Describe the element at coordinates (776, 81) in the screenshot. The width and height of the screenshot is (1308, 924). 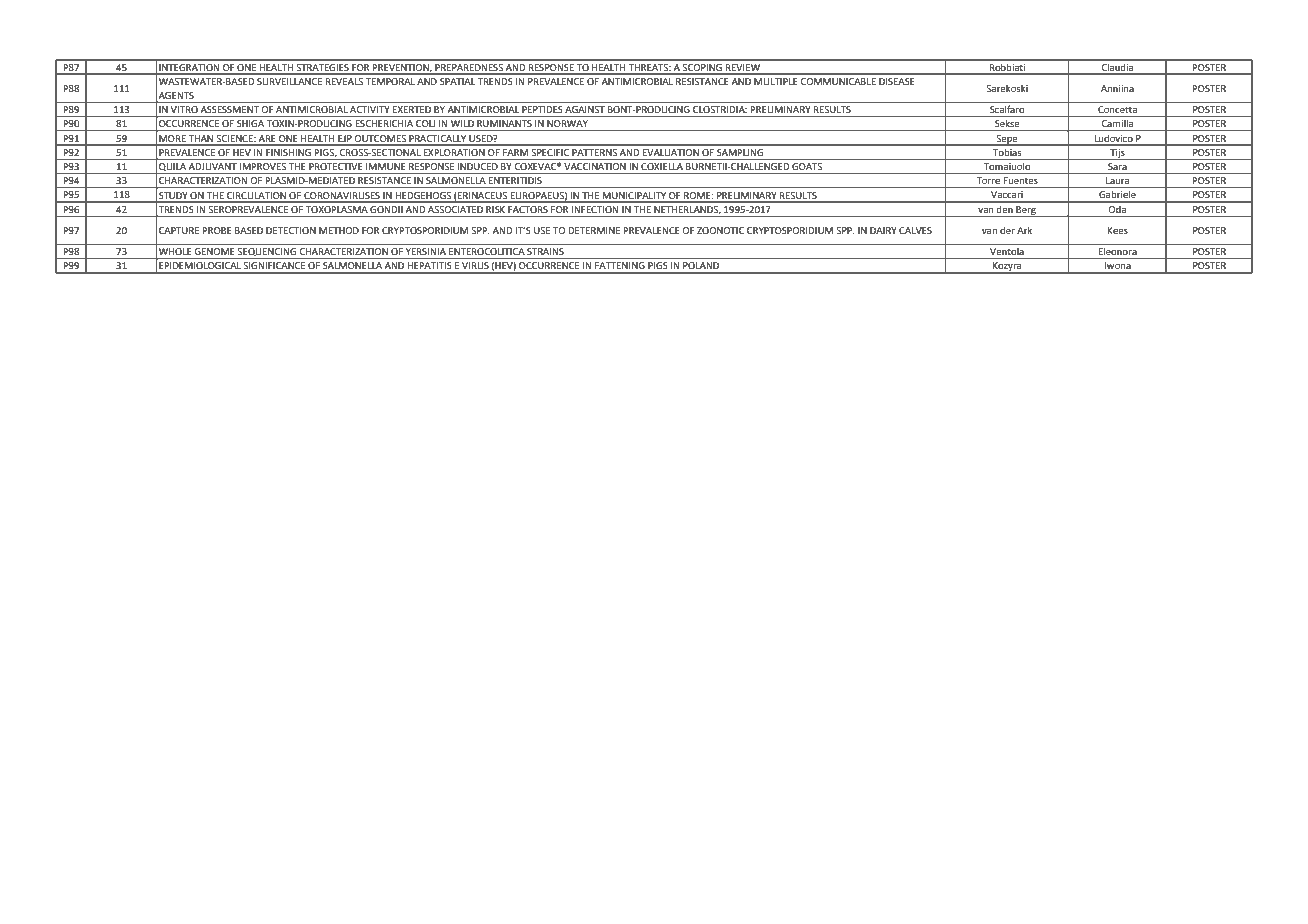
I see `MULTIPLE` at that location.
